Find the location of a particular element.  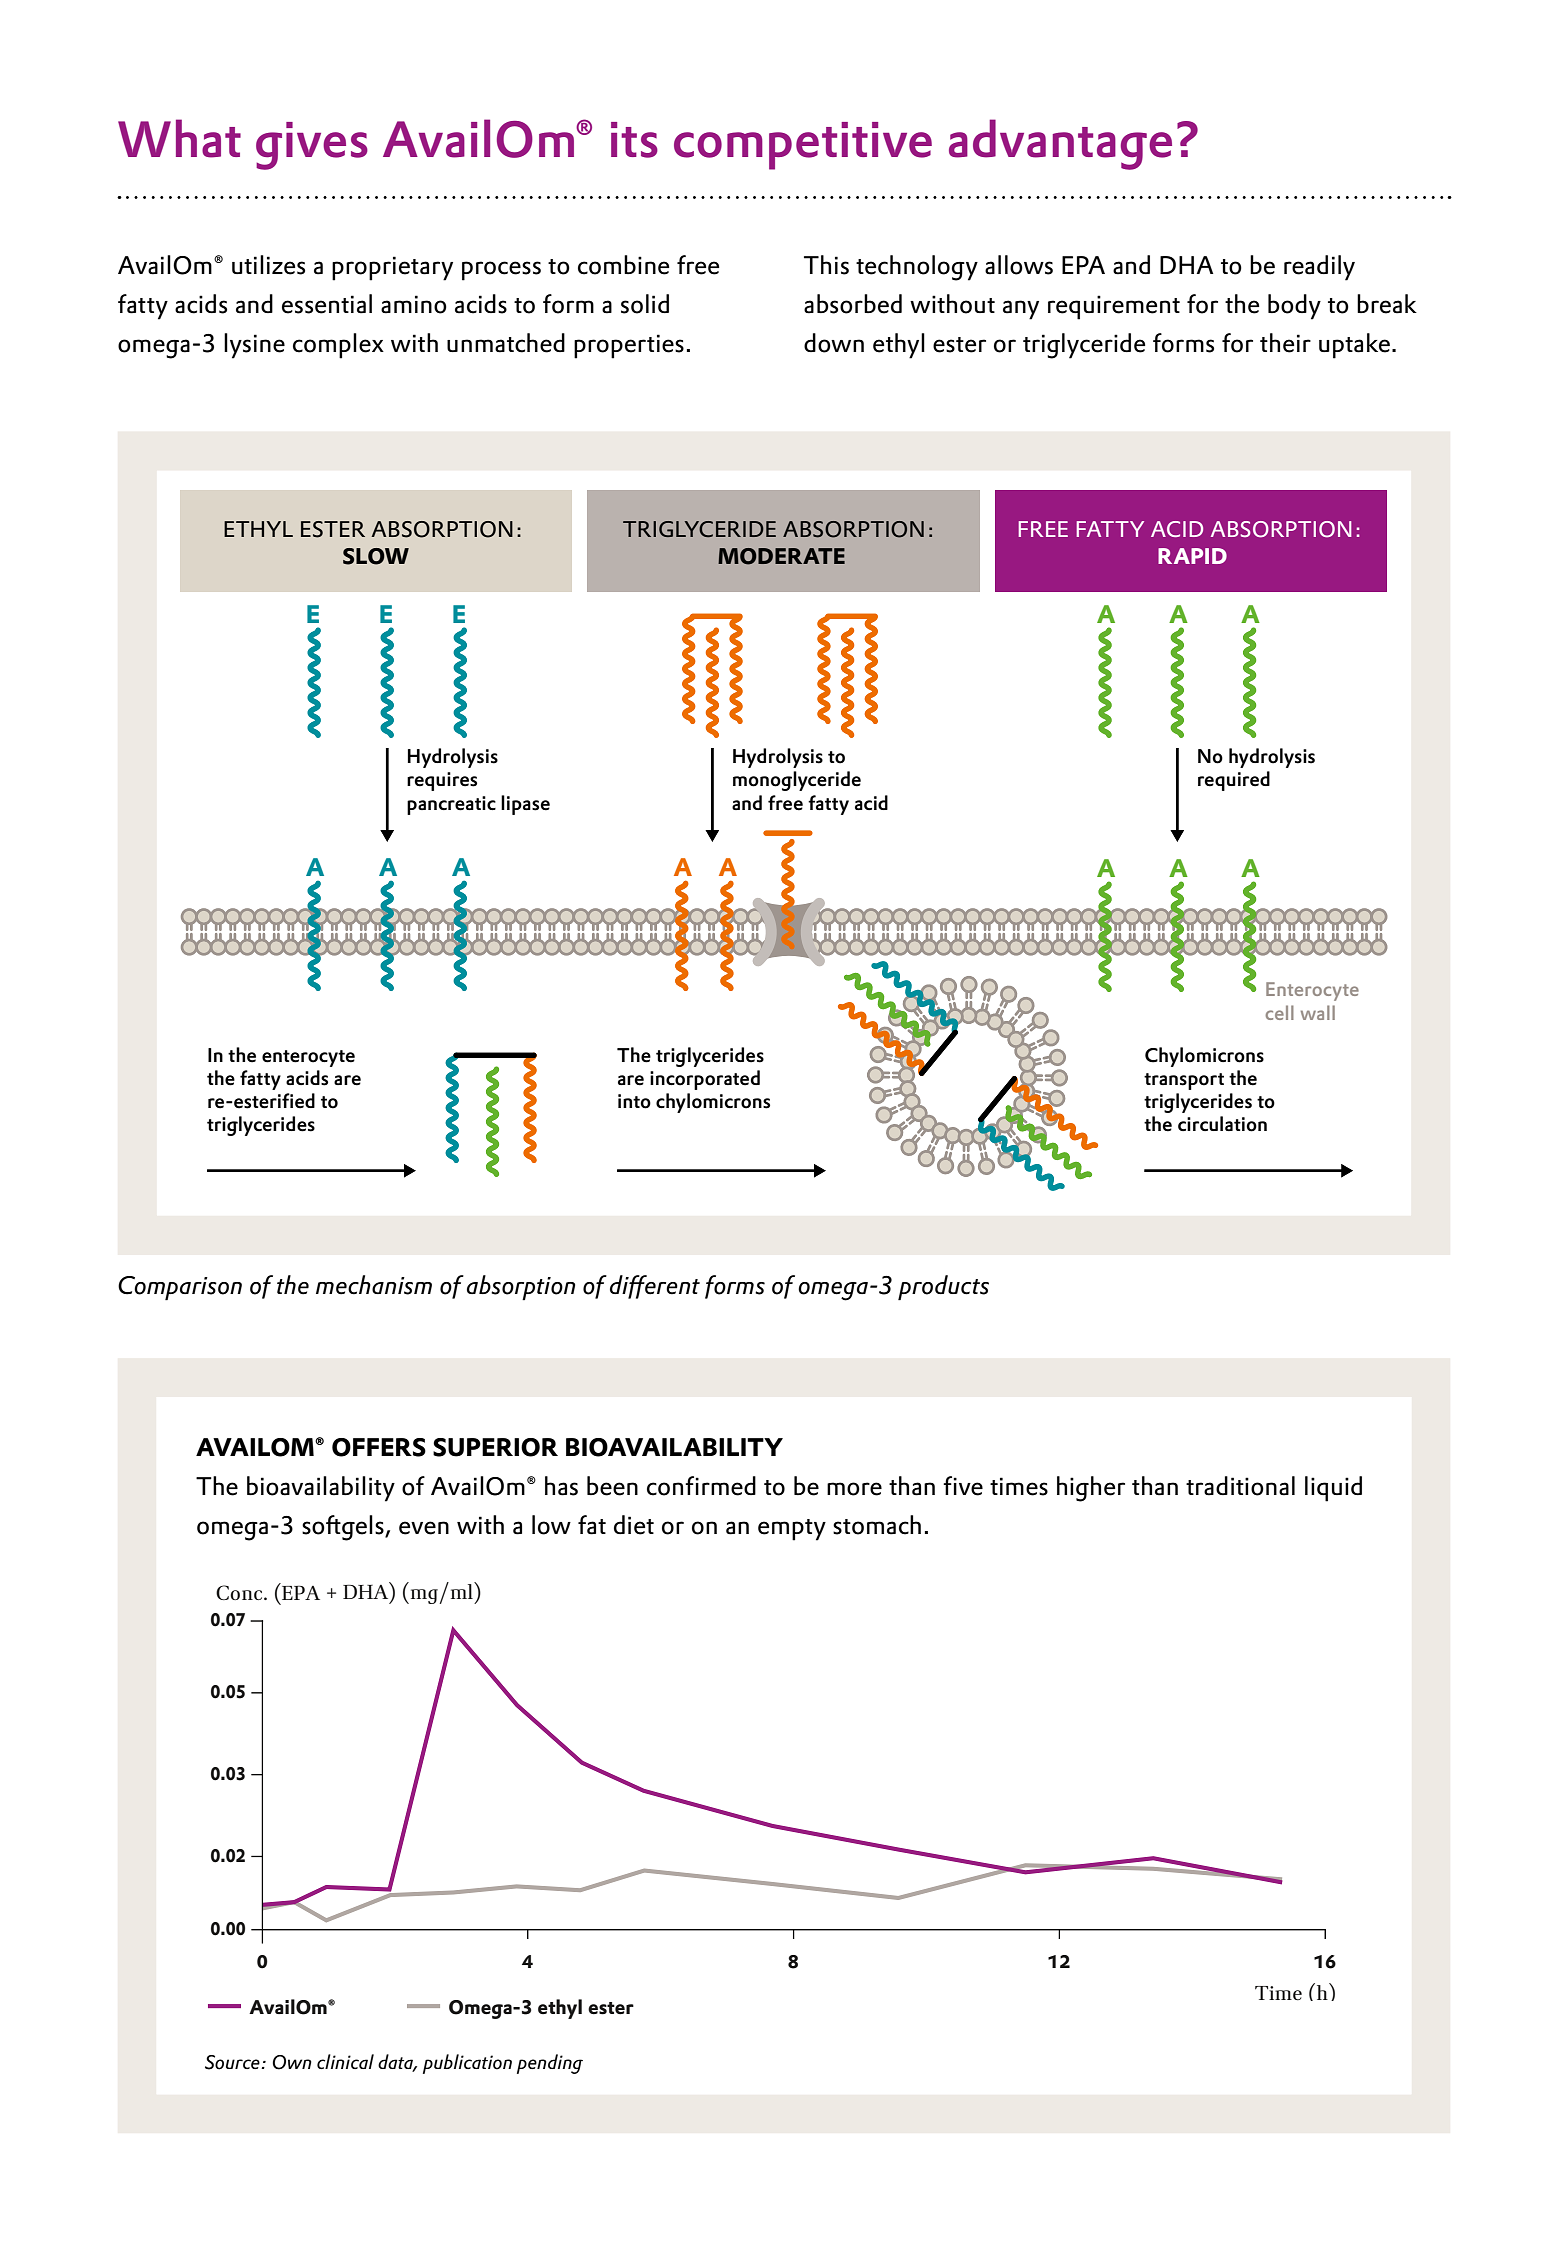

readily is located at coordinates (1319, 268).
